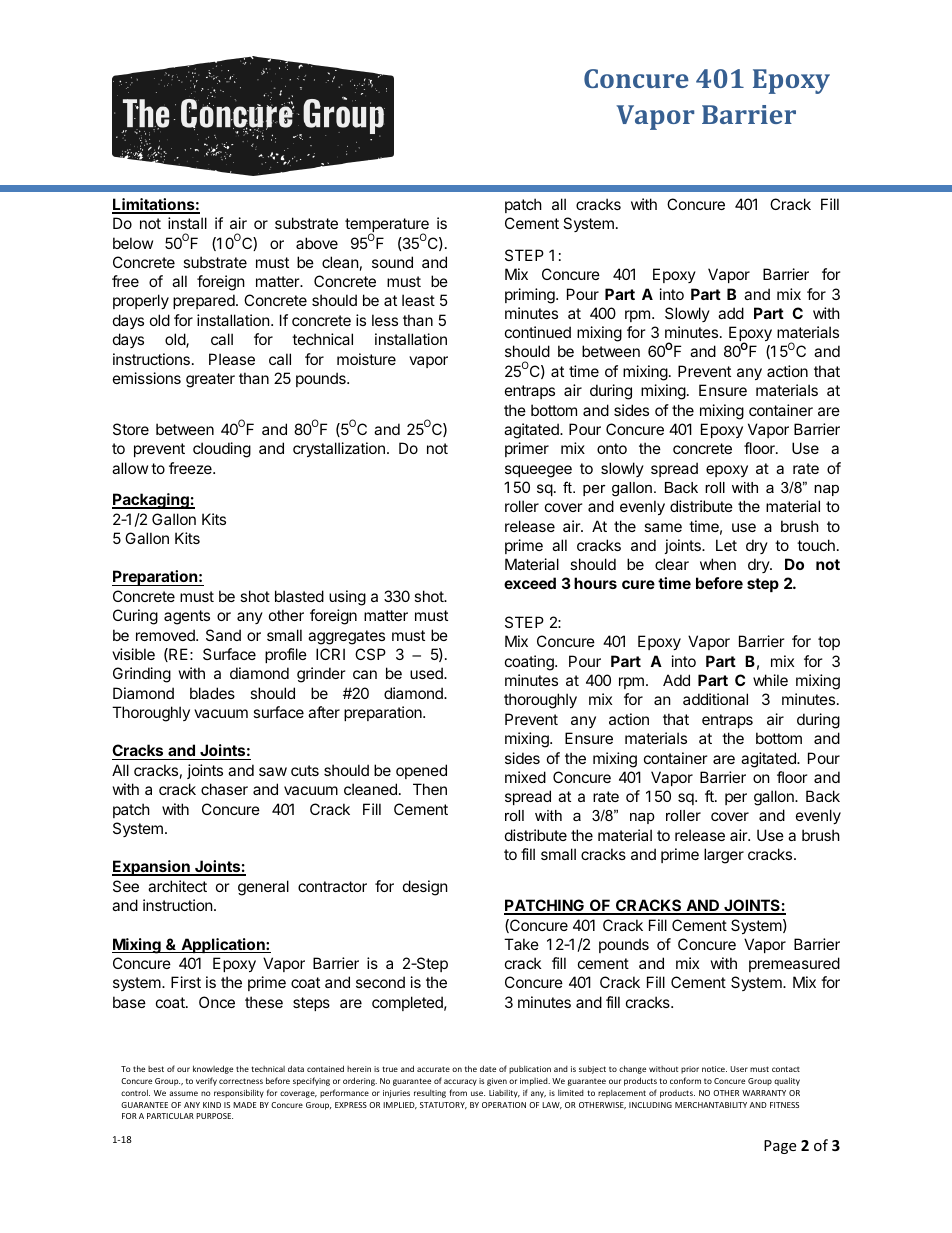  What do you see at coordinates (531, 296) in the page?
I see `priming` at bounding box center [531, 296].
